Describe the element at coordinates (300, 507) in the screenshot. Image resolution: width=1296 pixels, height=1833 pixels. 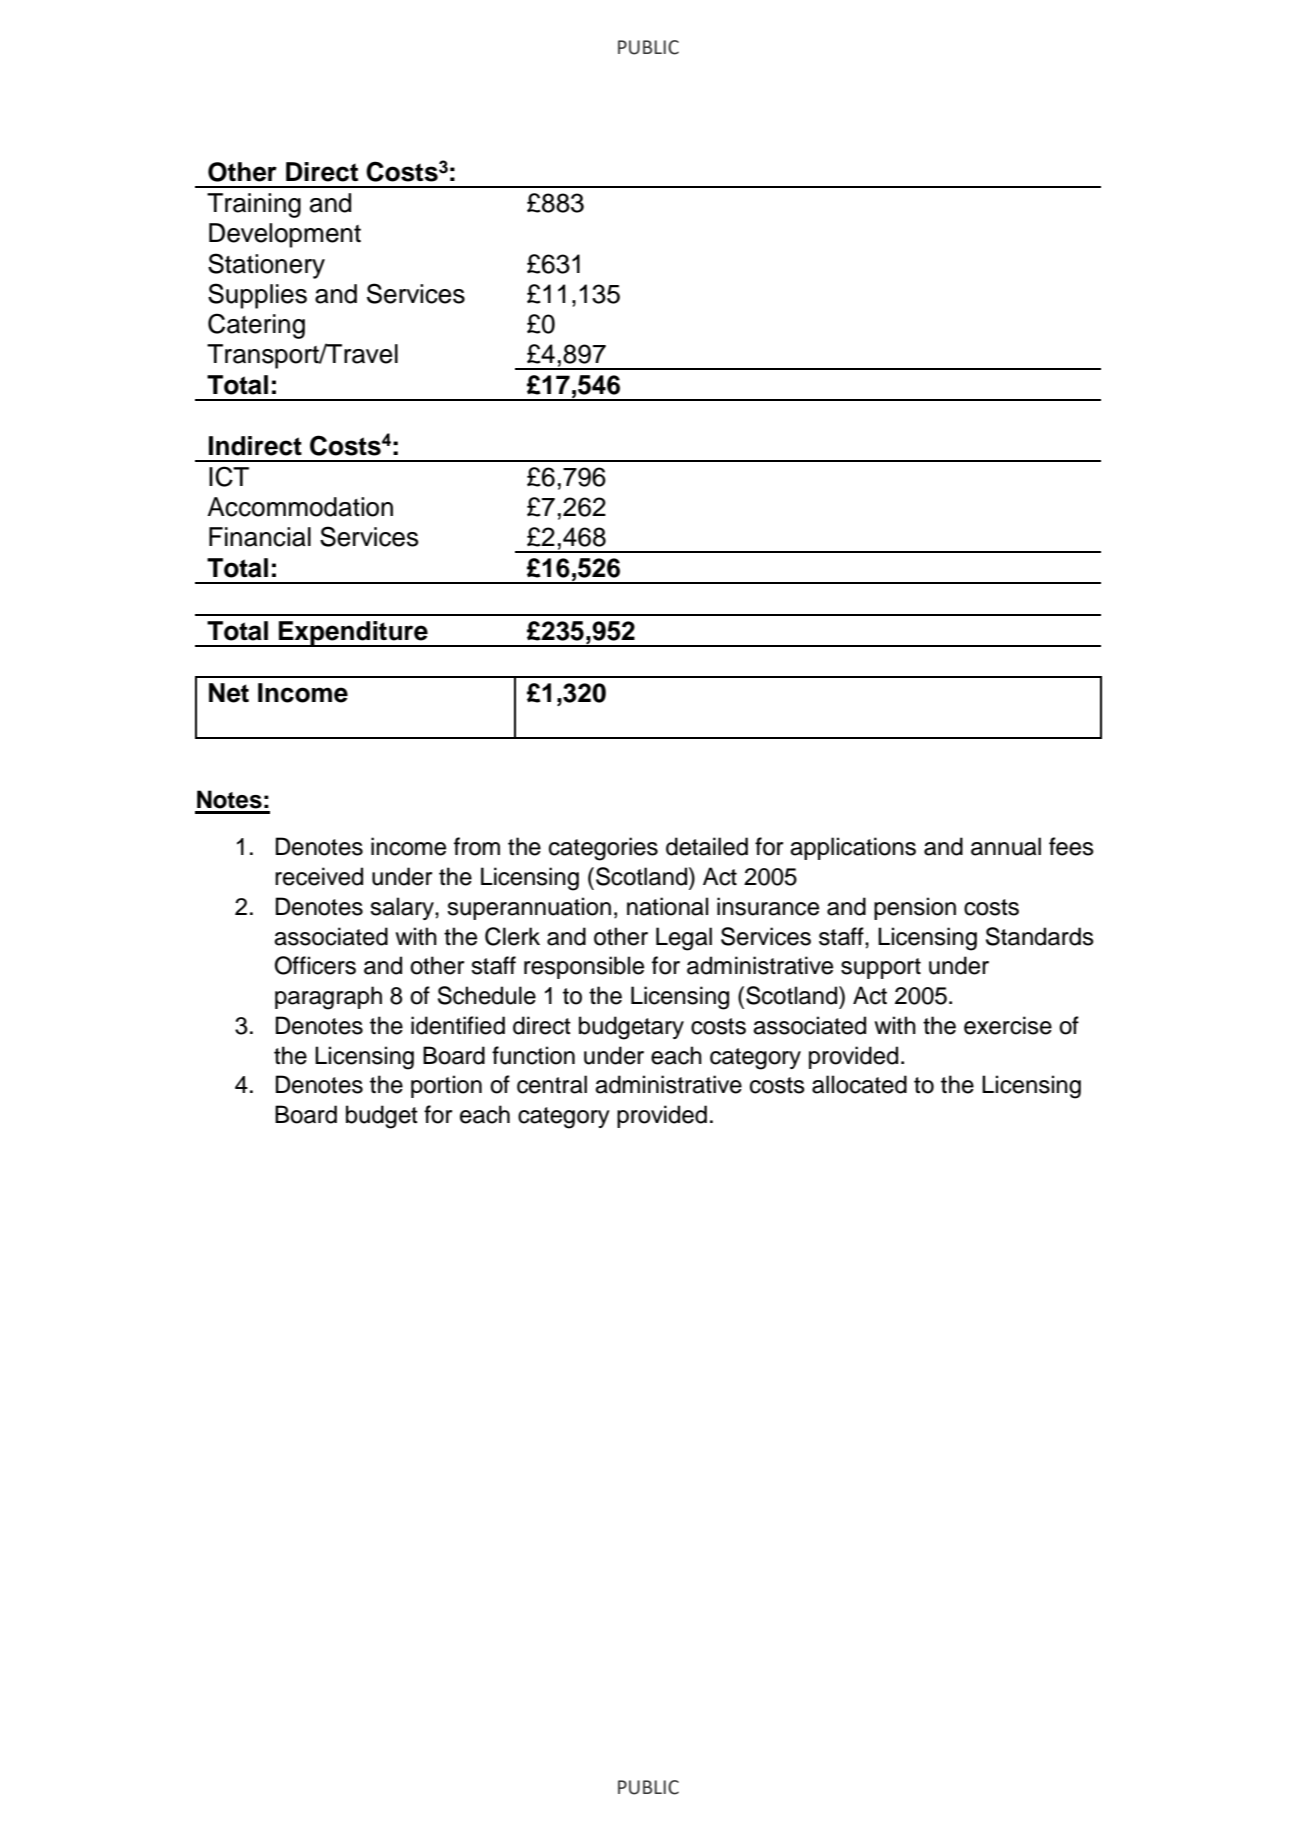
I see `Accommodation` at that location.
